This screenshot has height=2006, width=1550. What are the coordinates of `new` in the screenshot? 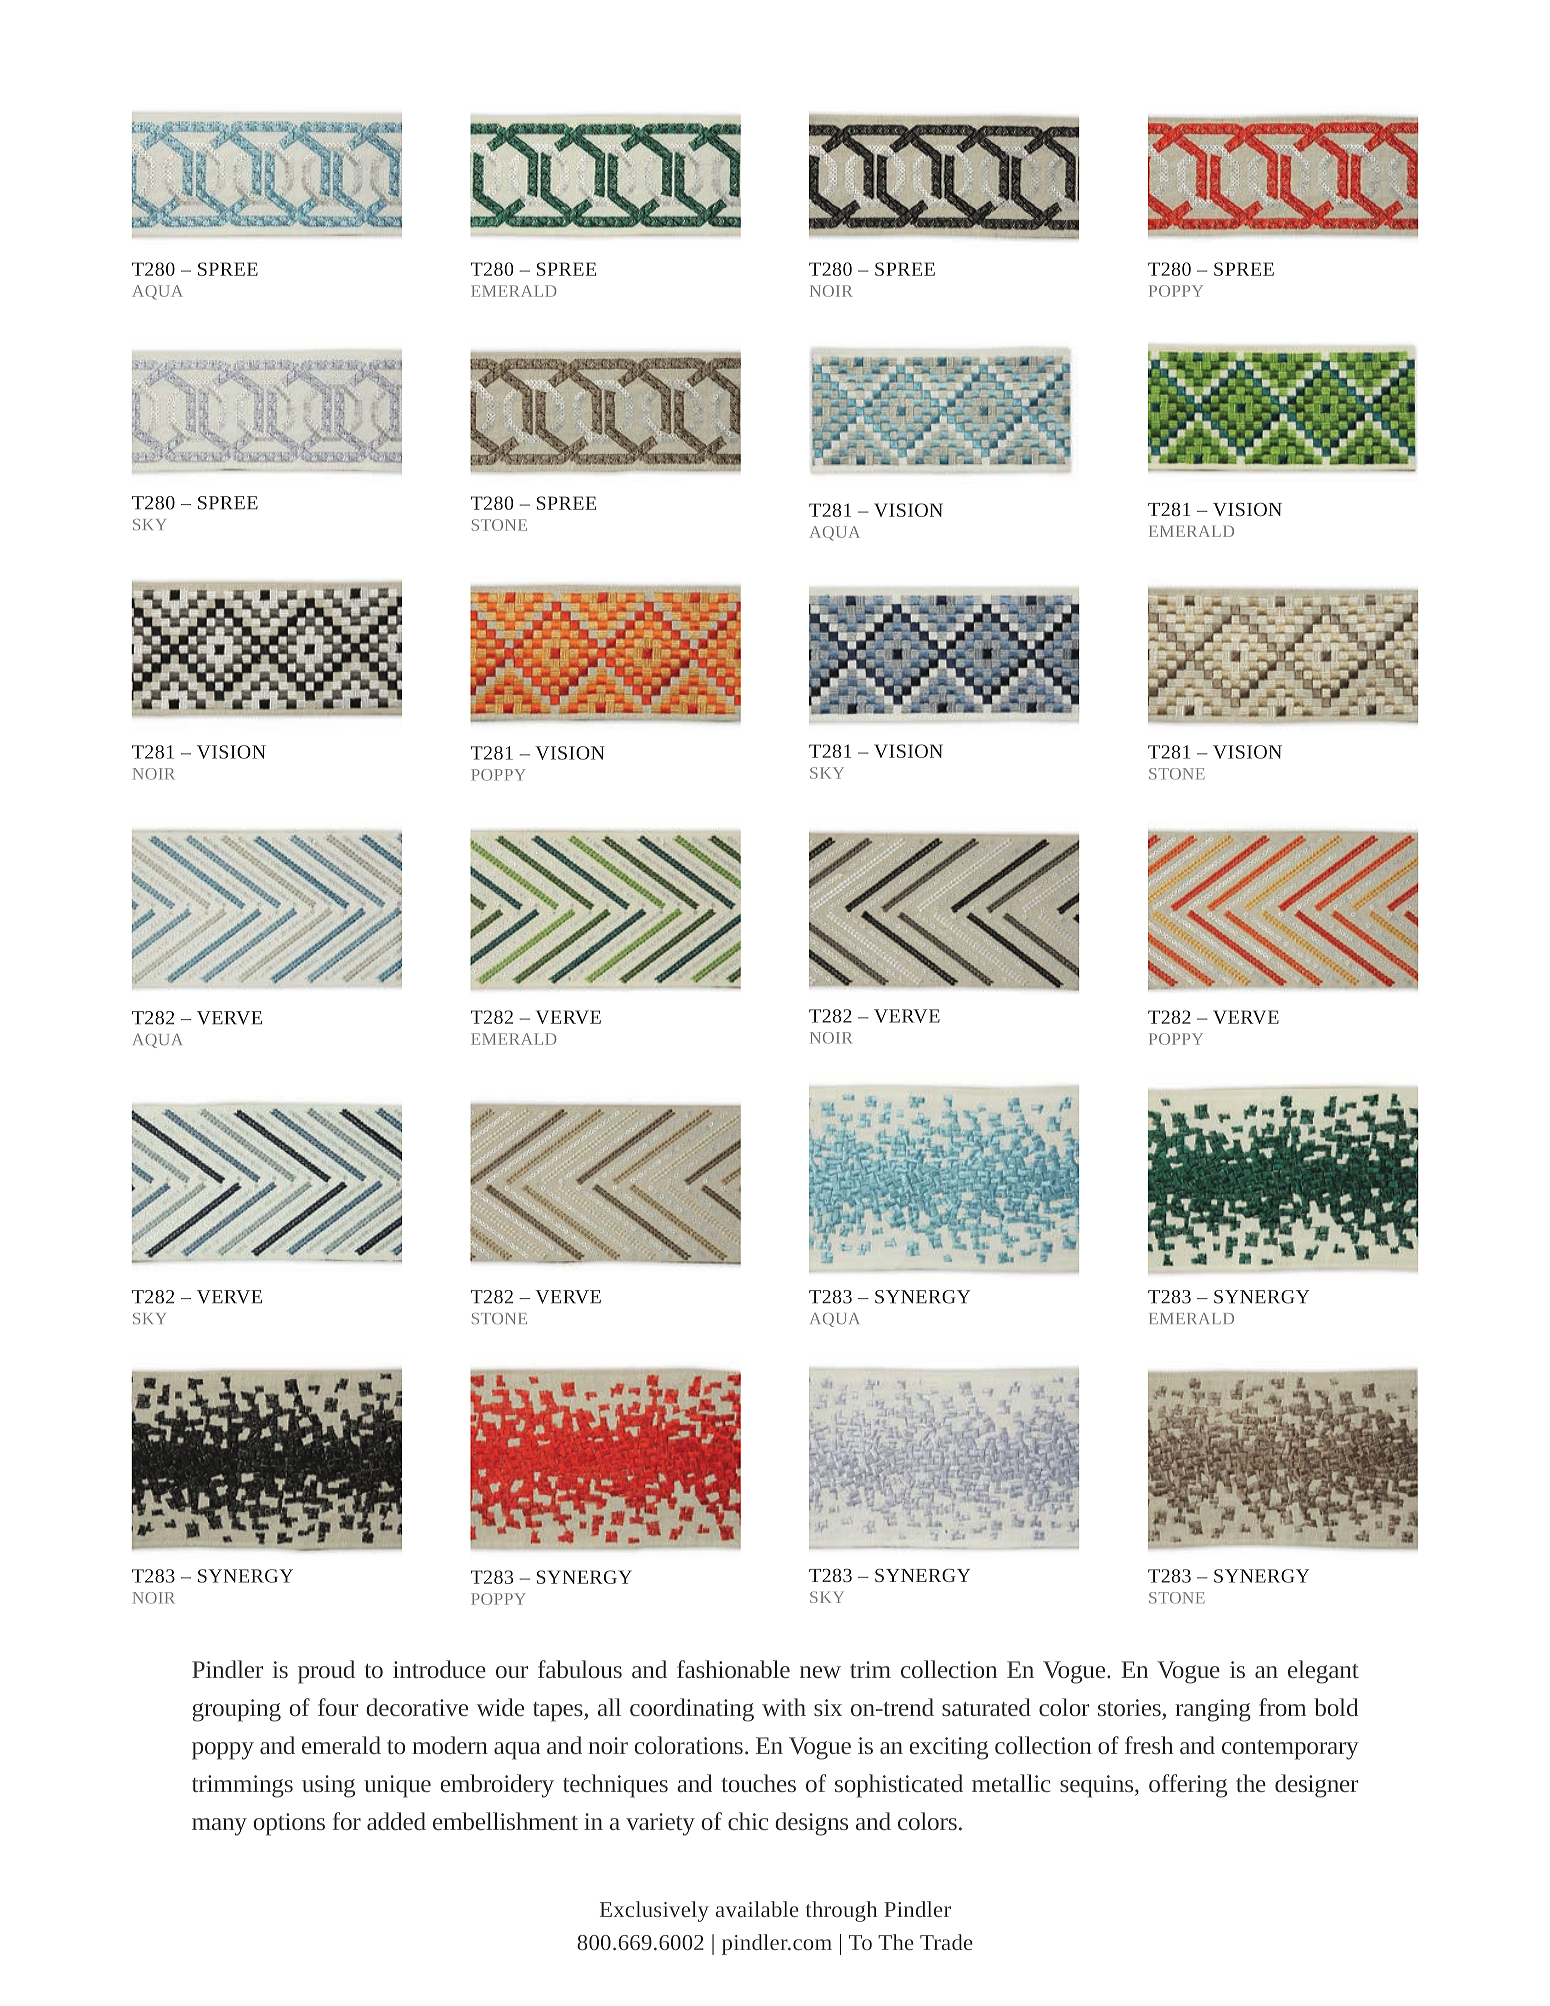 It's located at (820, 1672).
